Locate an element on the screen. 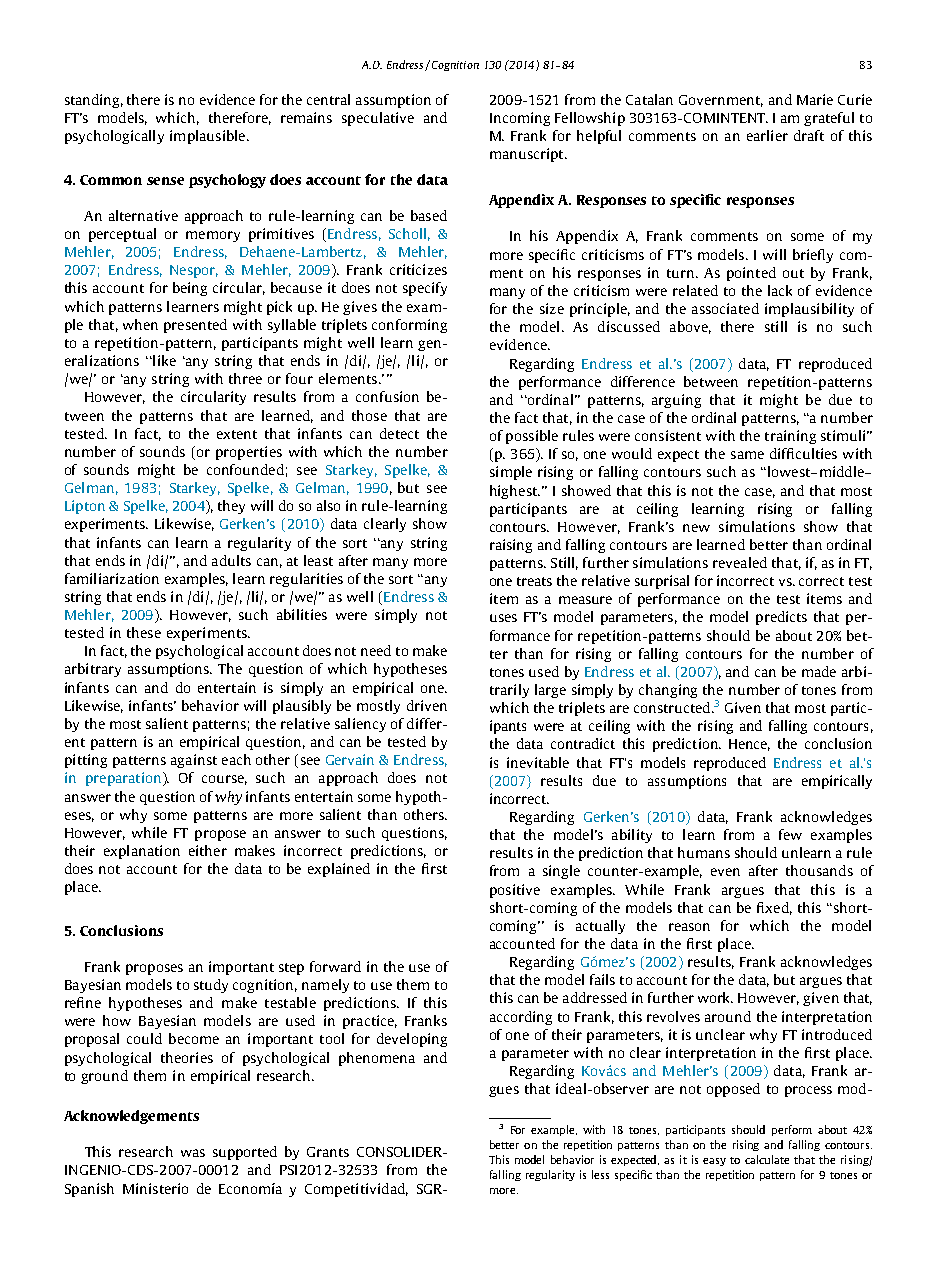 The height and width of the screenshot is (1288, 944). presented is located at coordinates (195, 326).
